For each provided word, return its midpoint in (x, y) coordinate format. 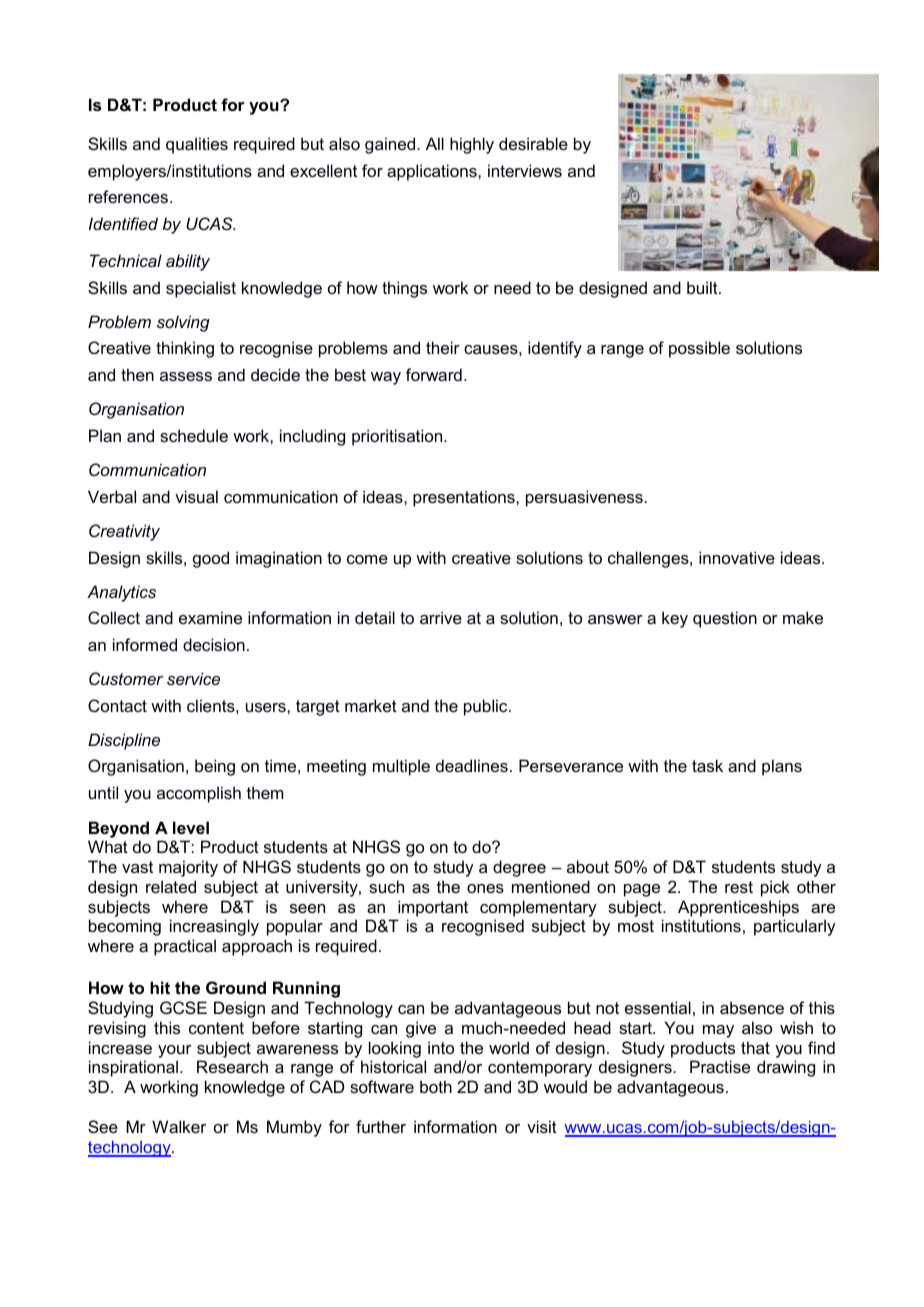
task (707, 765)
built (703, 287)
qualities (197, 145)
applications (433, 172)
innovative (737, 557)
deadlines (472, 765)
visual (196, 496)
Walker (179, 1126)
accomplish (199, 794)
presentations (465, 498)
